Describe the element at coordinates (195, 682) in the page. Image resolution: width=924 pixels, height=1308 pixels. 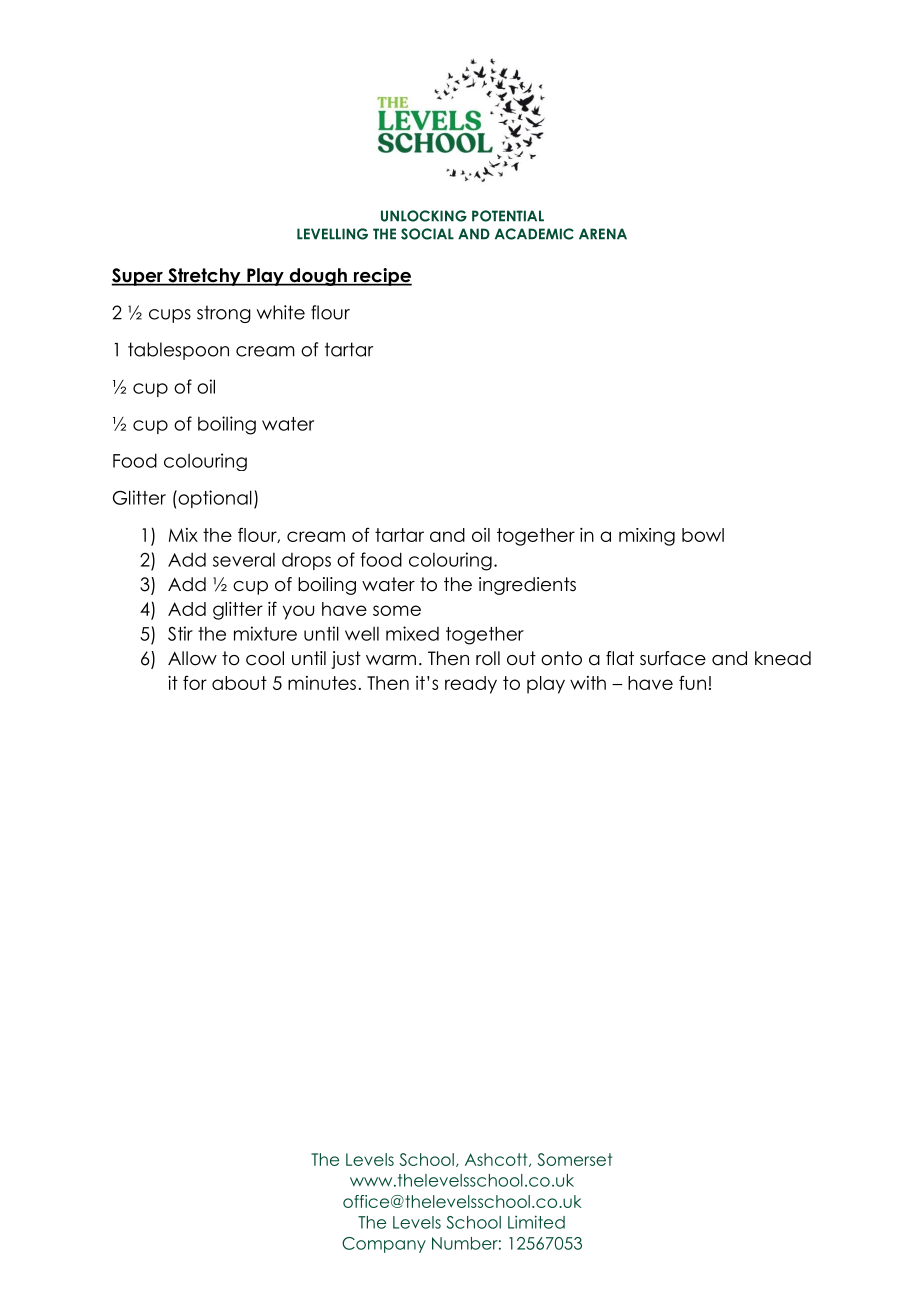
I see `for` at that location.
